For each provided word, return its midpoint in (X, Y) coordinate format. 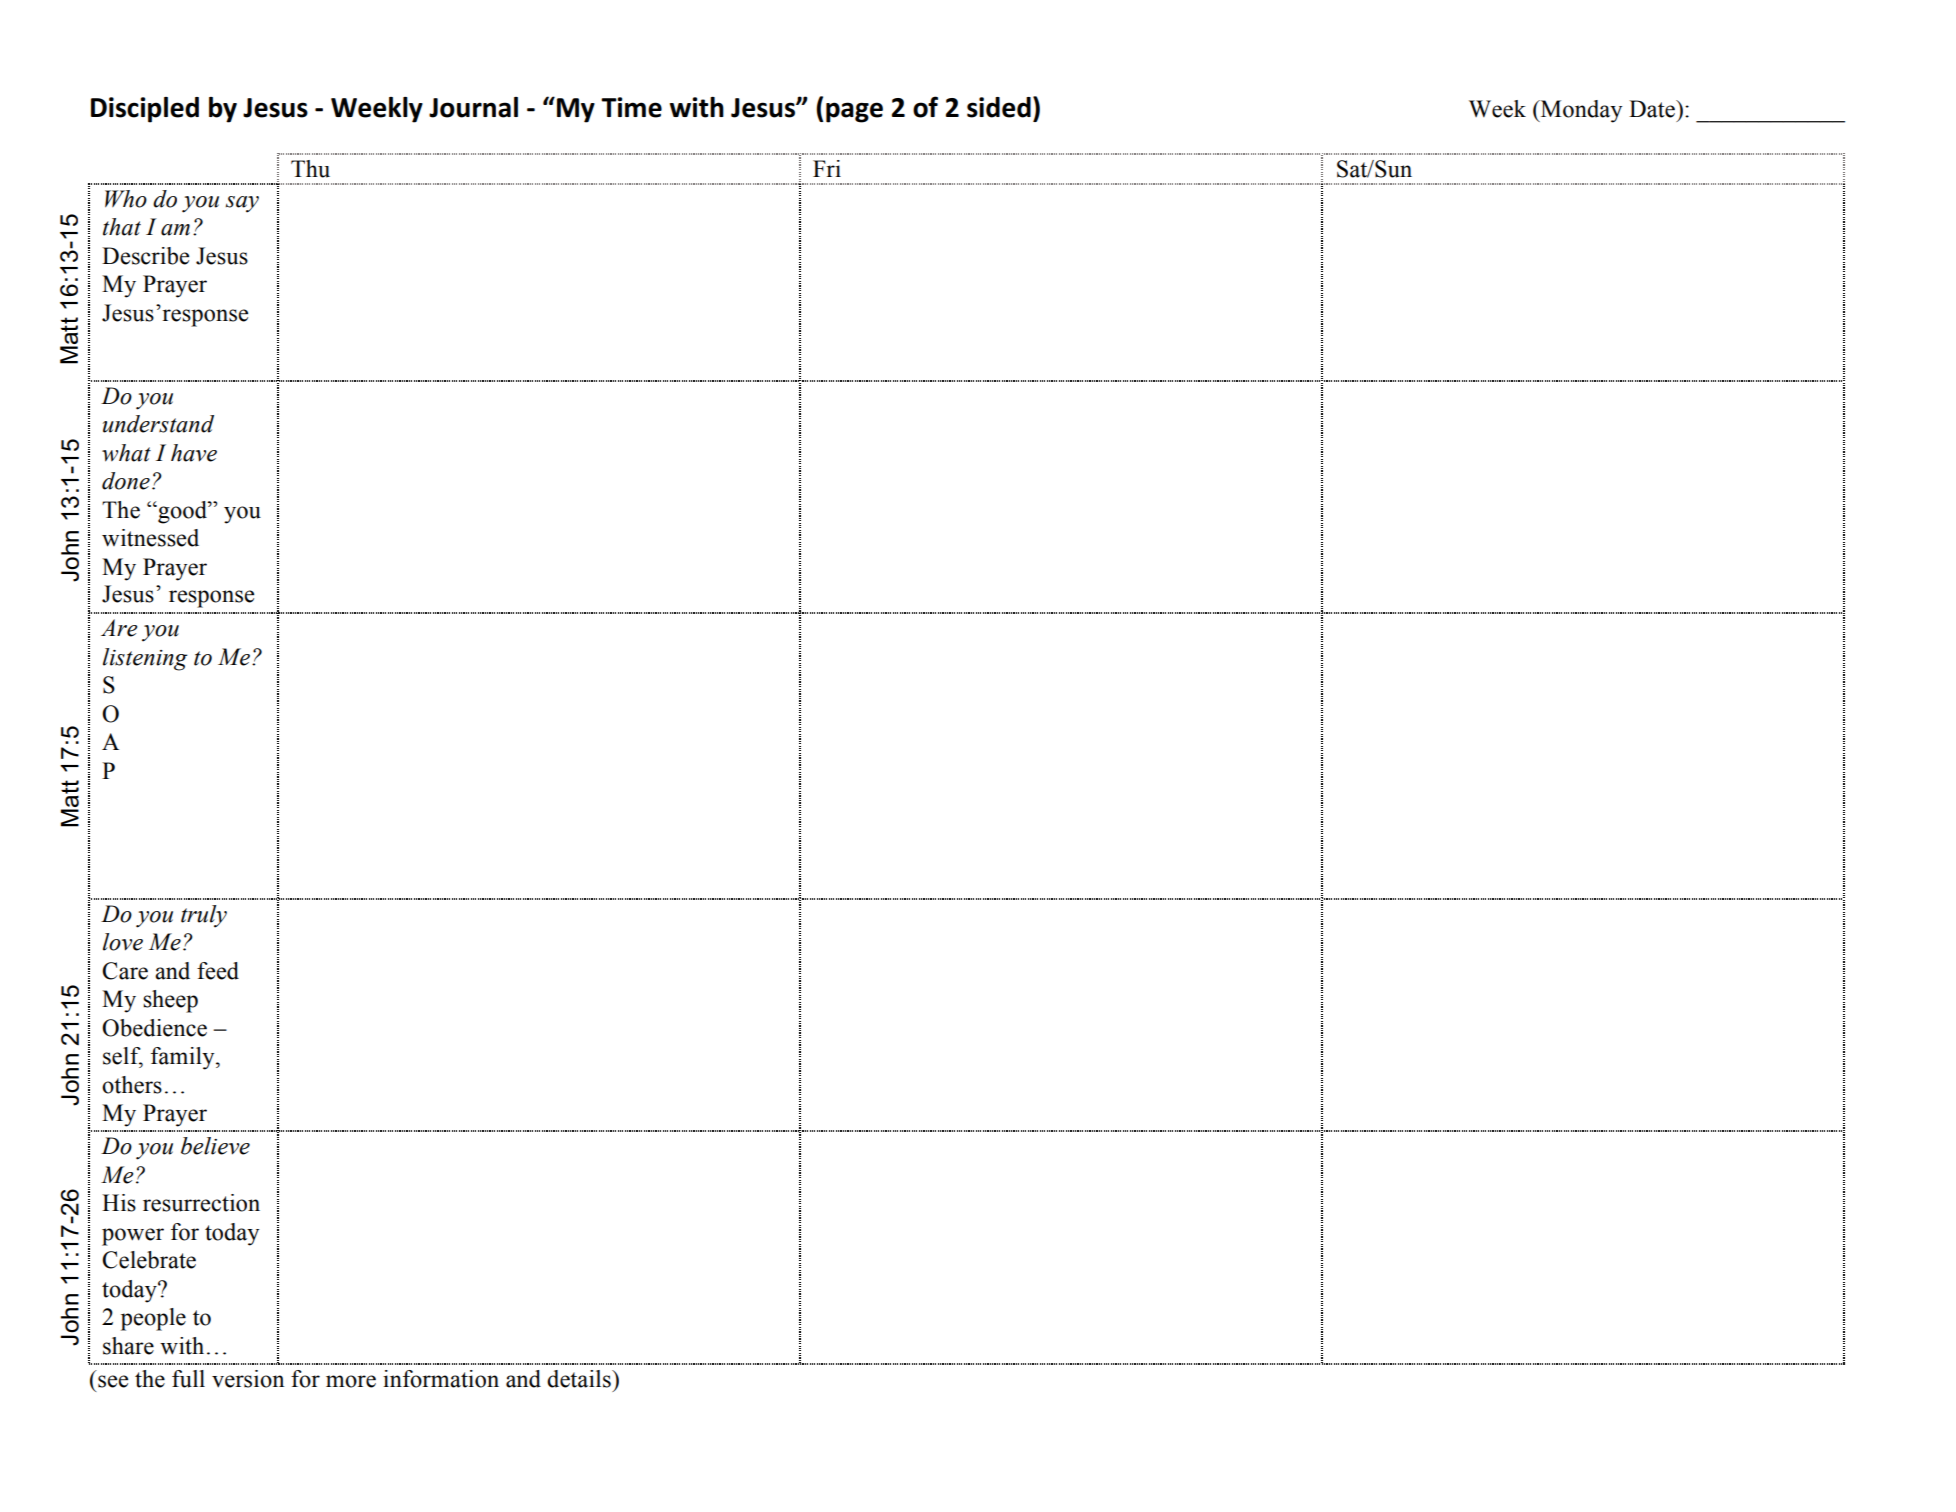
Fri (827, 168)
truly (204, 916)
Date (1653, 109)
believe (215, 1146)
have (194, 453)
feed (218, 971)
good (182, 512)
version (248, 1379)
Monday (1580, 111)
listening (145, 659)
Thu (310, 169)
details (580, 1379)
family (184, 1058)
